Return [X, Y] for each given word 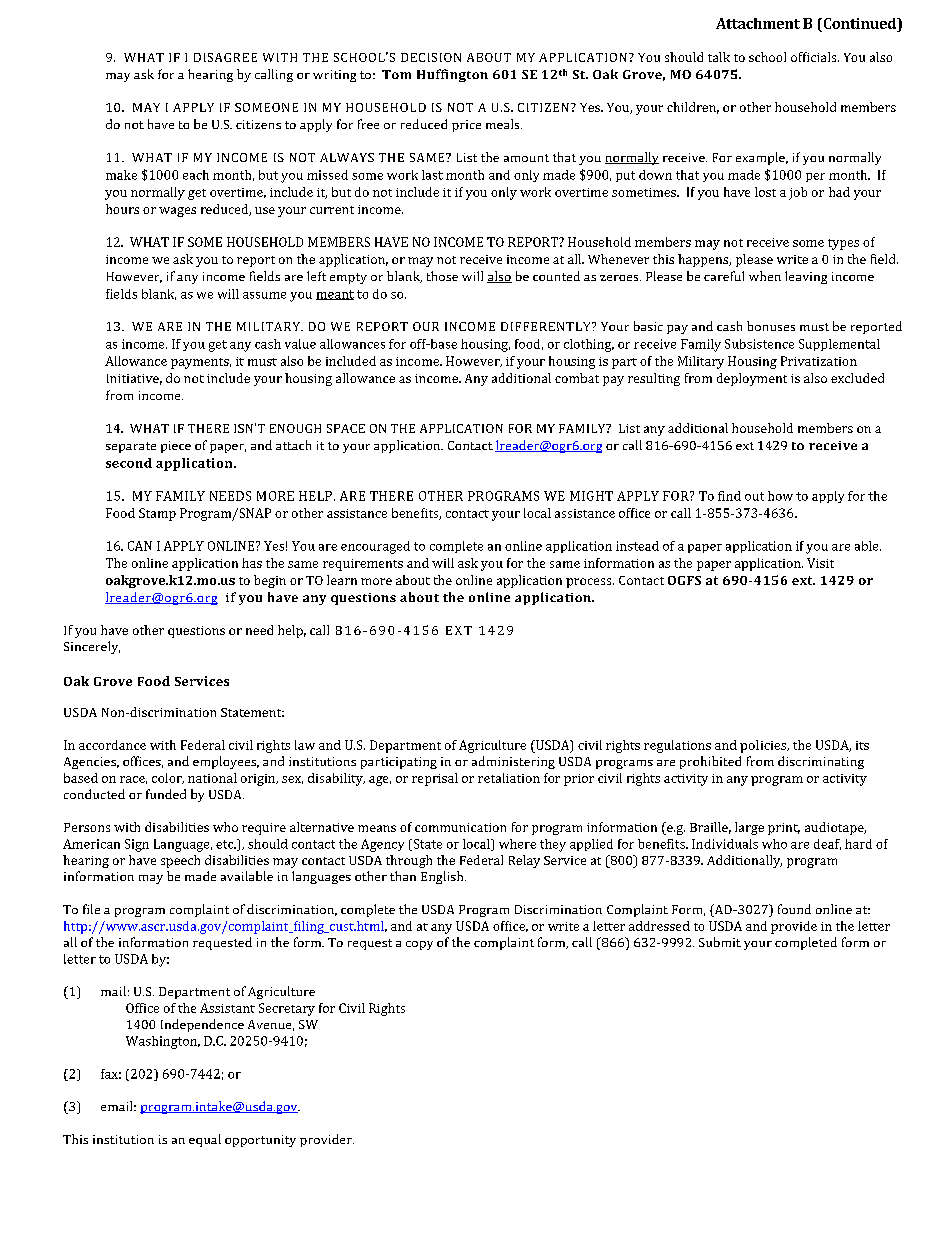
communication [460, 827]
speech [180, 861]
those [442, 276]
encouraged [375, 547]
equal [205, 1140]
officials [815, 57]
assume [264, 295]
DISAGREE [225, 57]
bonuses [771, 326]
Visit [820, 563]
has [252, 563]
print [784, 829]
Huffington [452, 75]
